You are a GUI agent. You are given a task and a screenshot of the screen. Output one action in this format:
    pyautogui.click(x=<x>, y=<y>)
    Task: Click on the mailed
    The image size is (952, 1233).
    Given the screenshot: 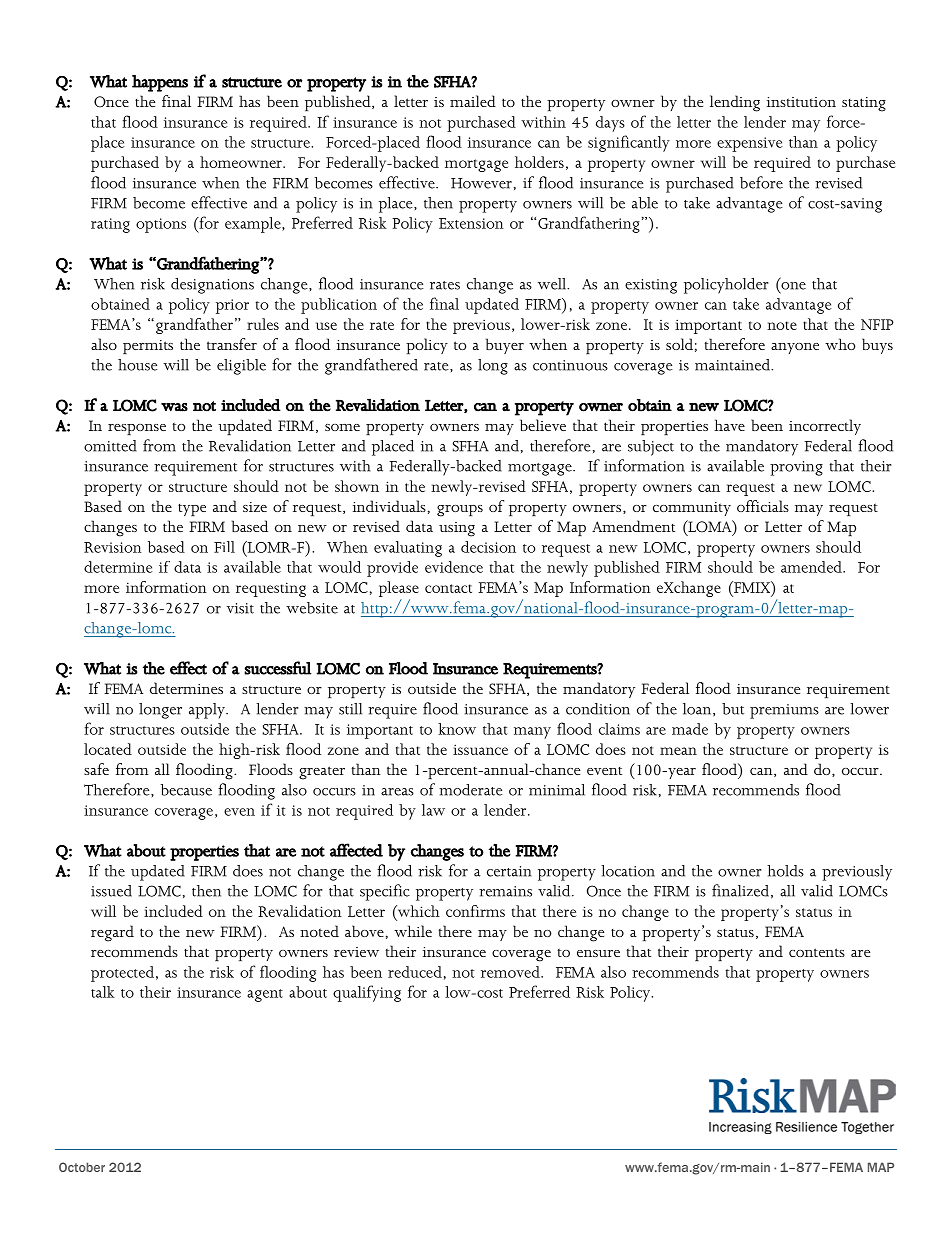 What is the action you would take?
    pyautogui.click(x=473, y=101)
